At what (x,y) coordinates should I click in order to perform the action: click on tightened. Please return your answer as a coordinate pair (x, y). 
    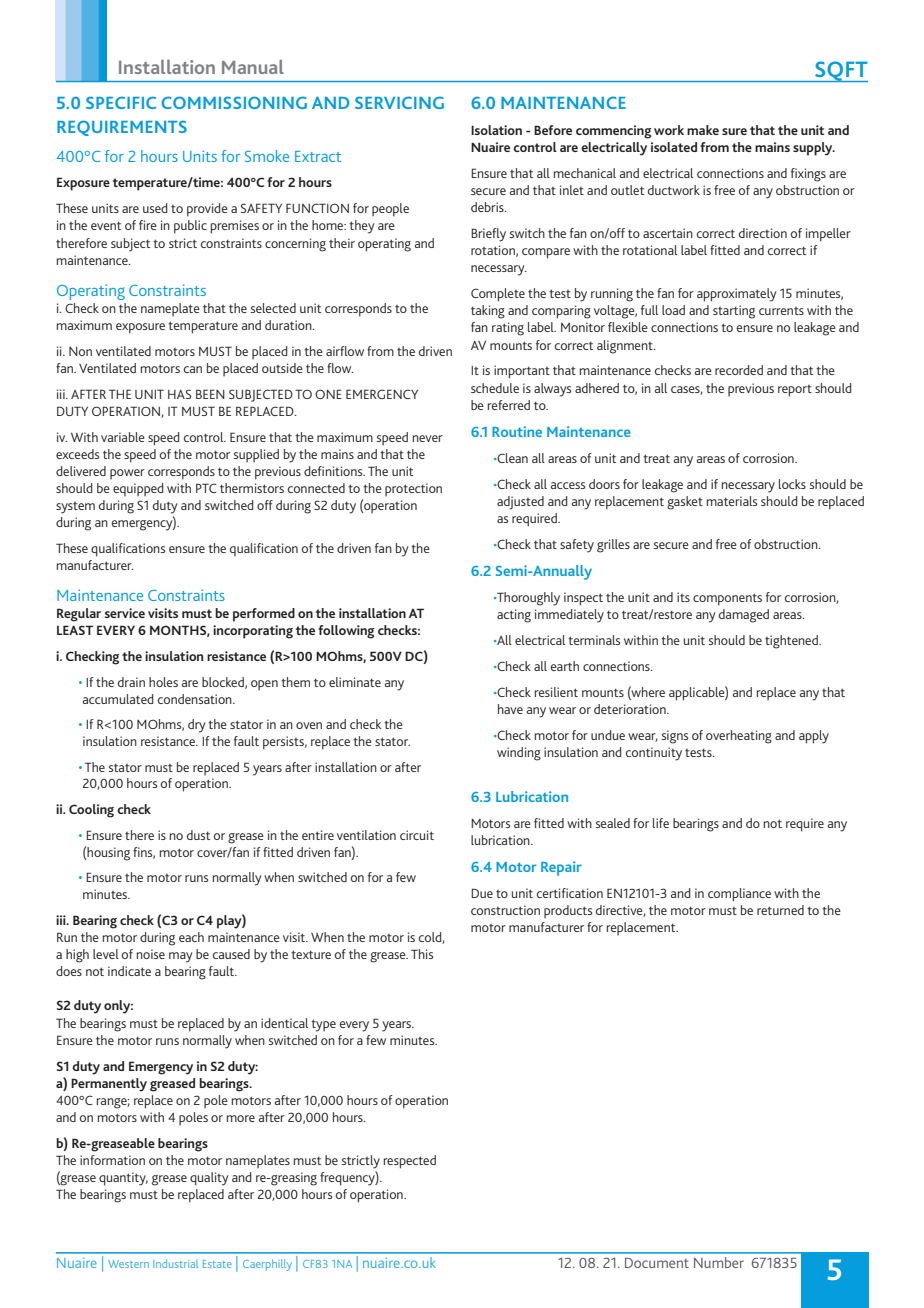
    Looking at the image, I should click on (792, 642).
